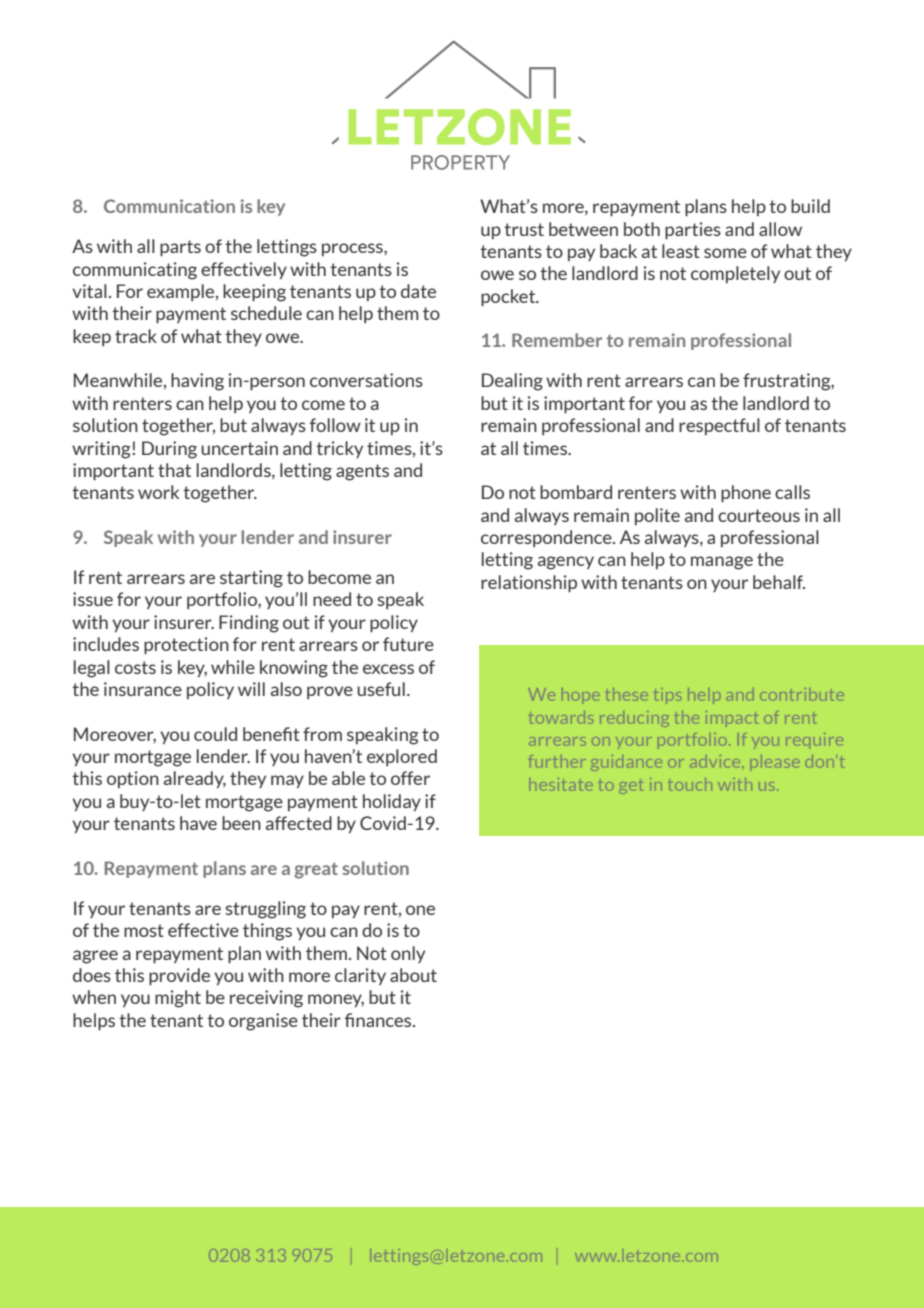  I want to click on phone, so click(746, 493).
